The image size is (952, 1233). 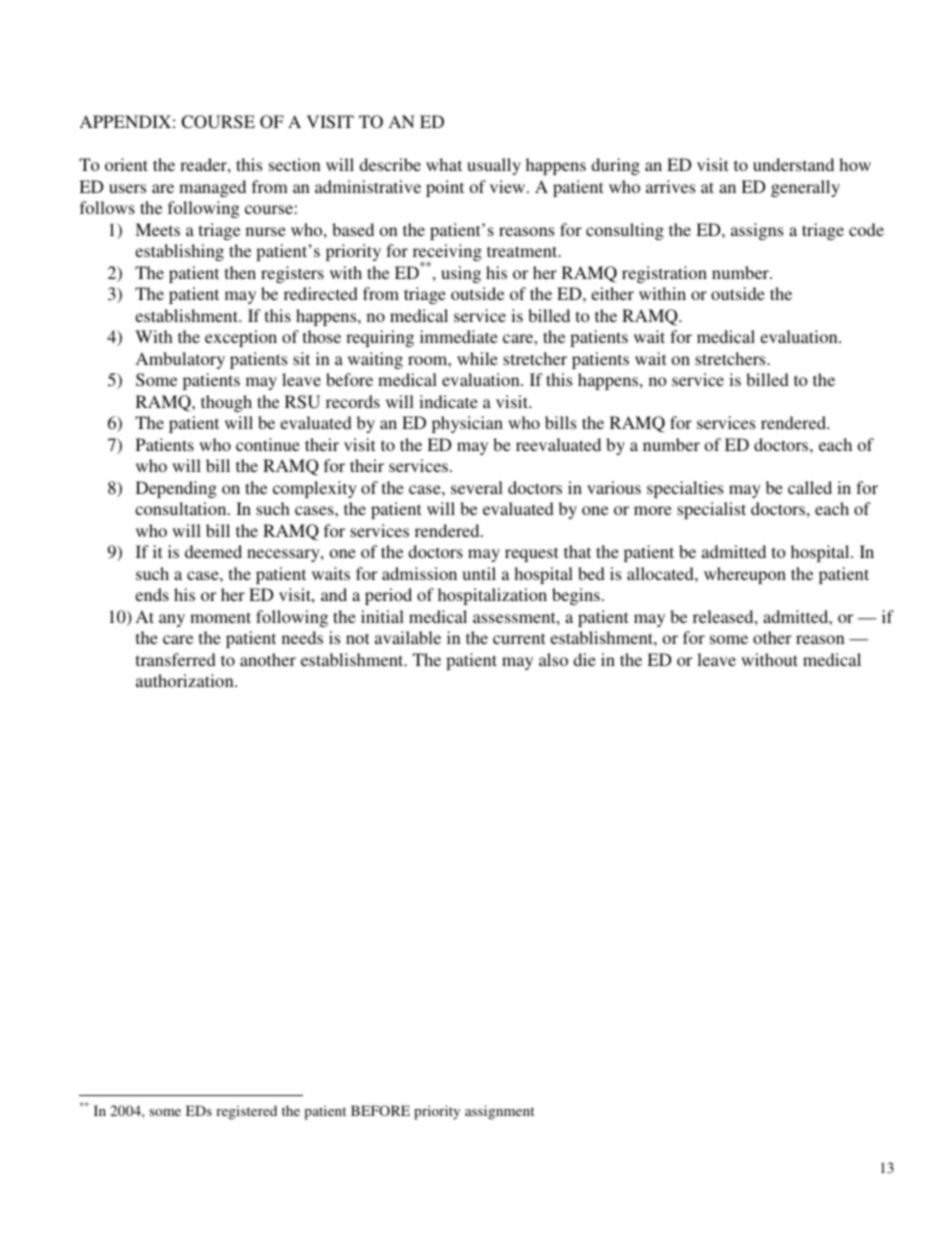 I want to click on view, so click(x=509, y=186).
